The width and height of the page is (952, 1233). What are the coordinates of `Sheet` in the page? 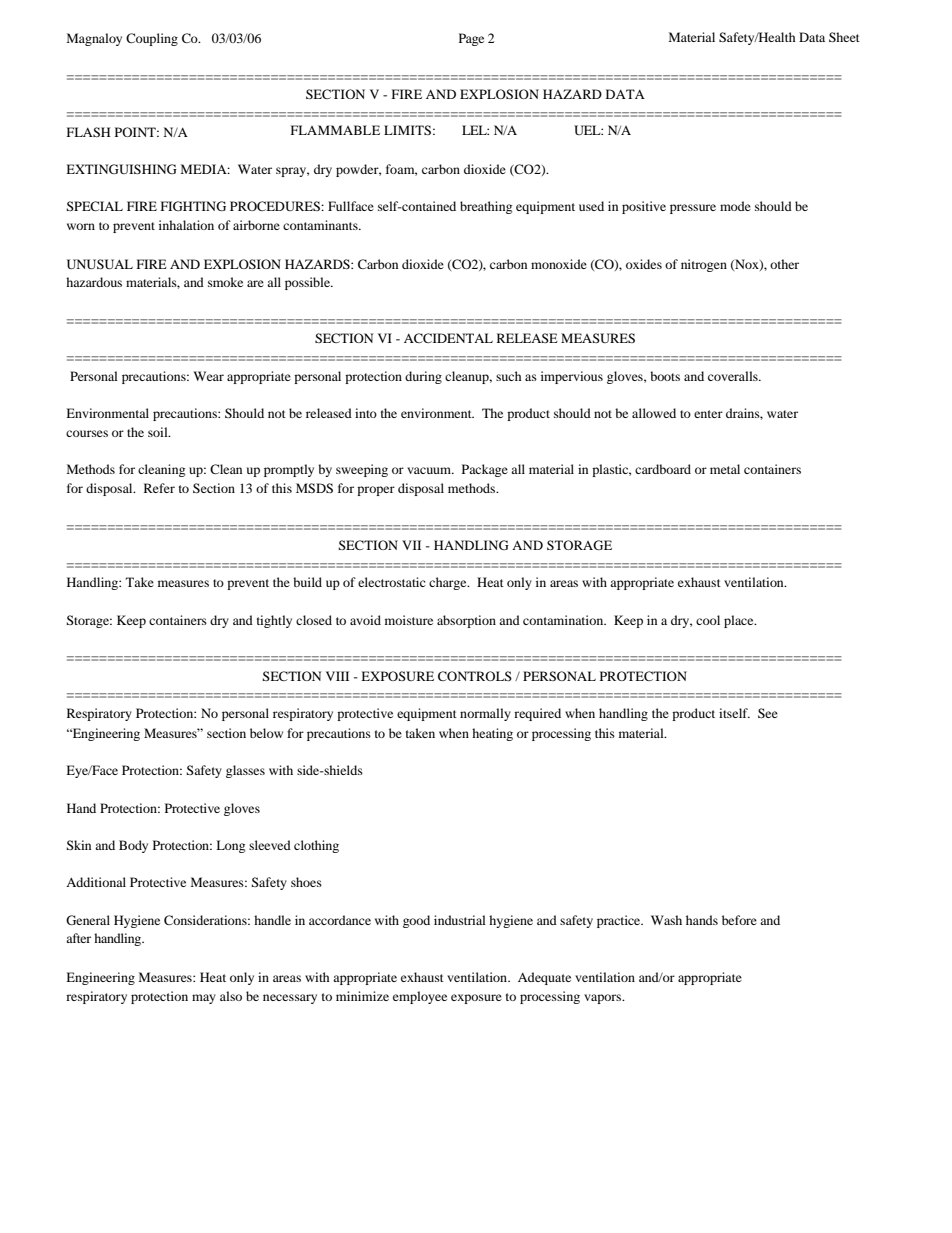 It's located at (844, 37).
